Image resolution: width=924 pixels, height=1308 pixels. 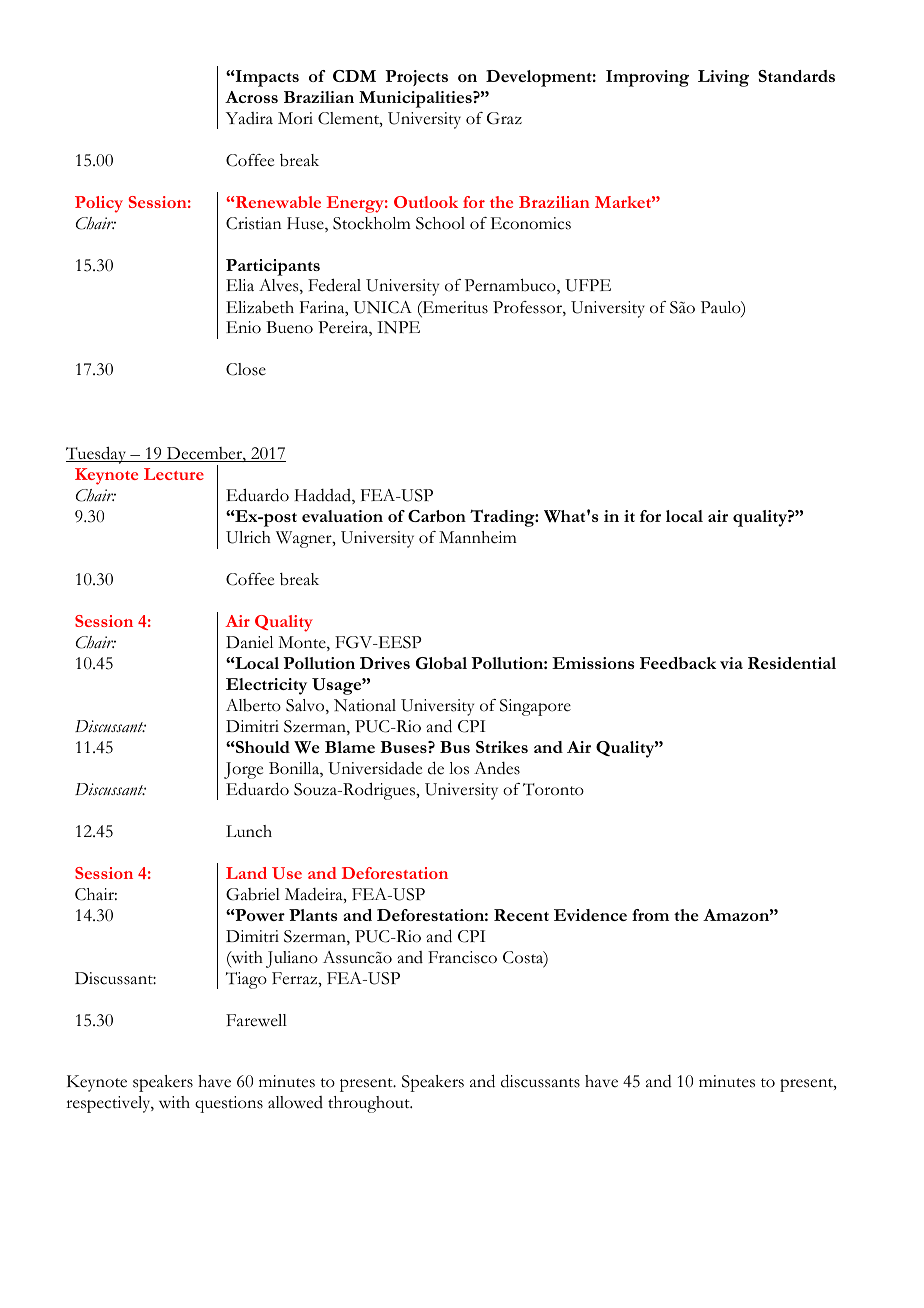 I want to click on Ulrich, so click(x=248, y=537).
